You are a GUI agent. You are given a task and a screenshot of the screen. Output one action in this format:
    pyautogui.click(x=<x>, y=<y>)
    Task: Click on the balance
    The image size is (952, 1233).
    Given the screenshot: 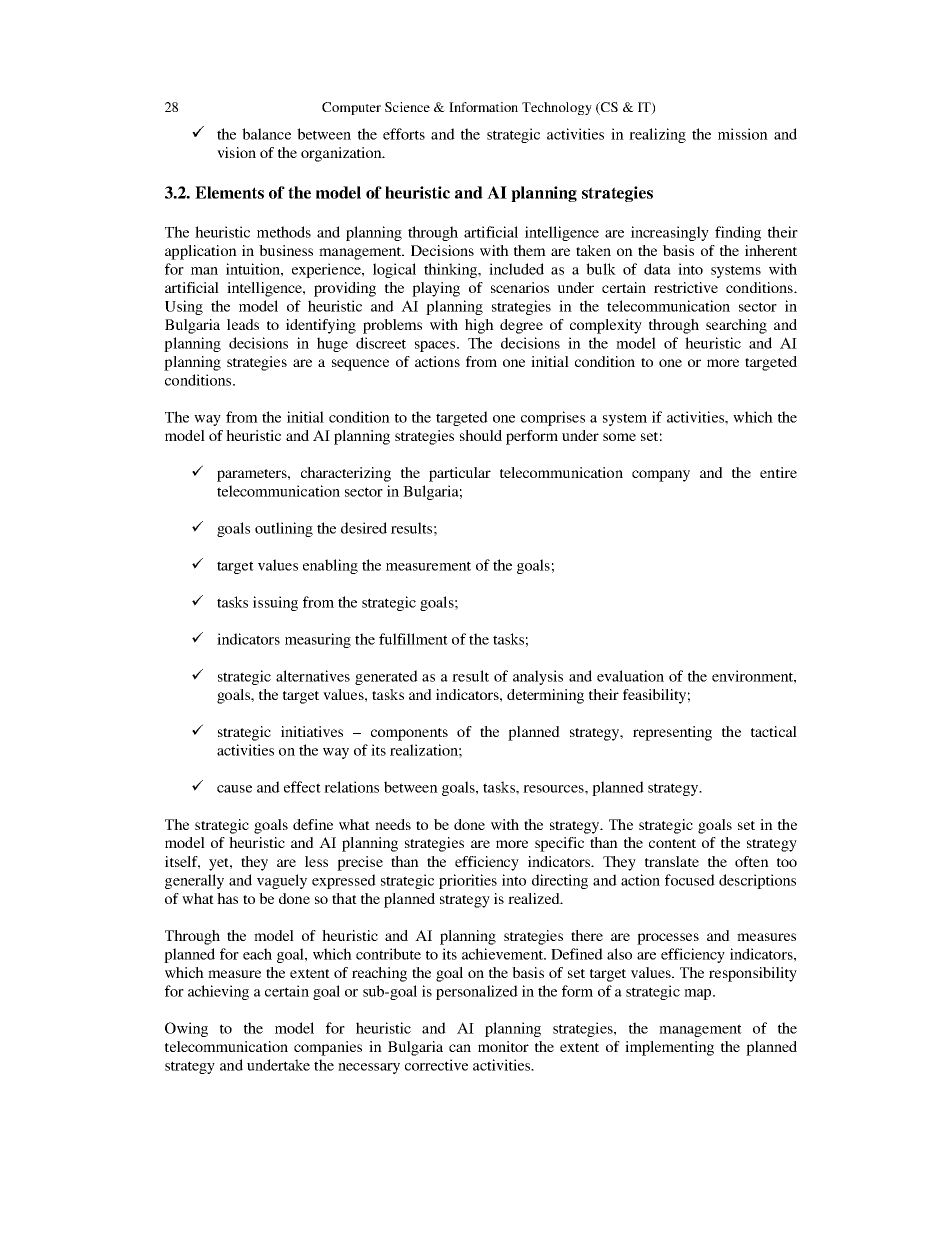 What is the action you would take?
    pyautogui.click(x=266, y=134)
